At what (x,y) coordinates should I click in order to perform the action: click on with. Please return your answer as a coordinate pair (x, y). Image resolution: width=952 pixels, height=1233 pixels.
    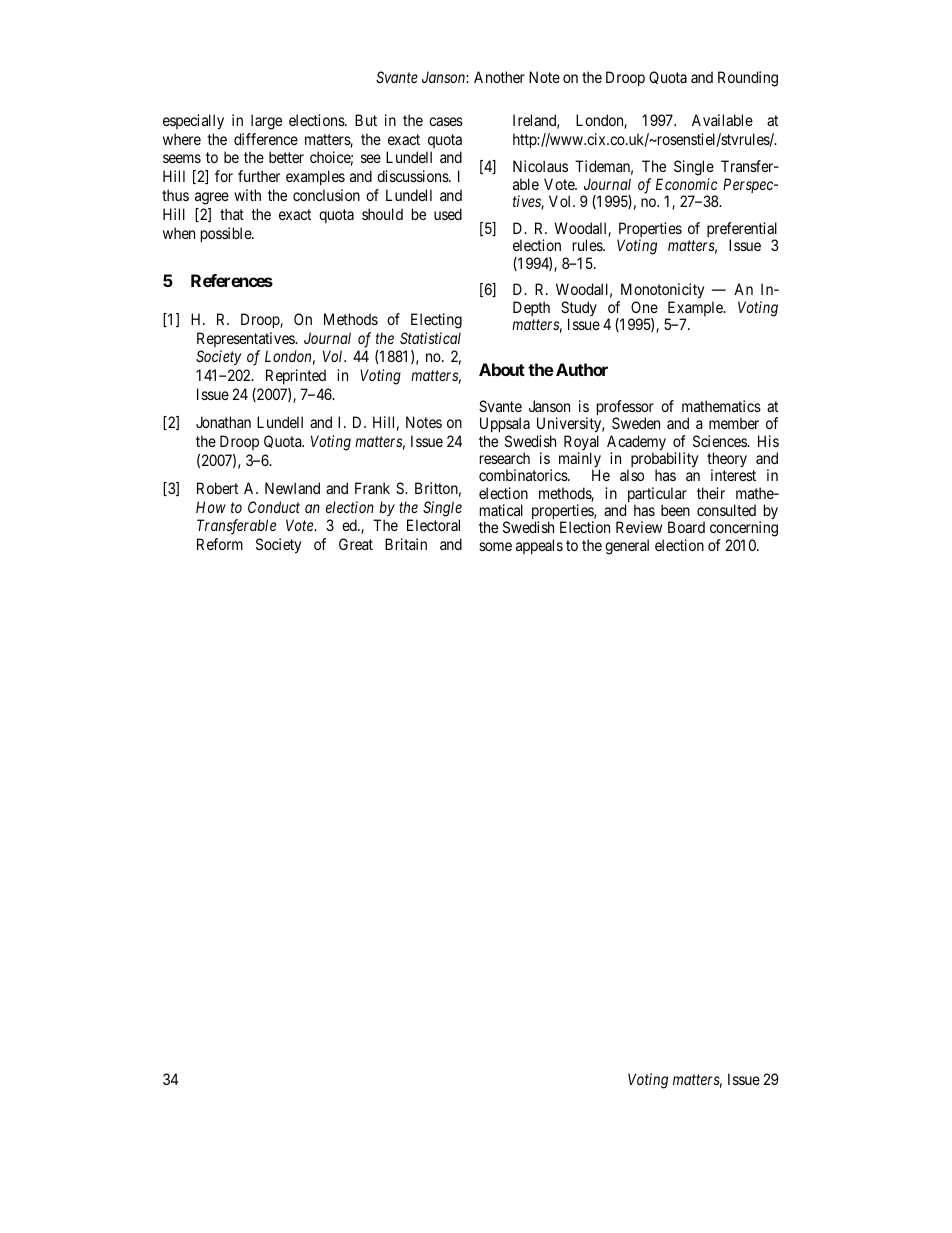
    Looking at the image, I should click on (247, 195).
